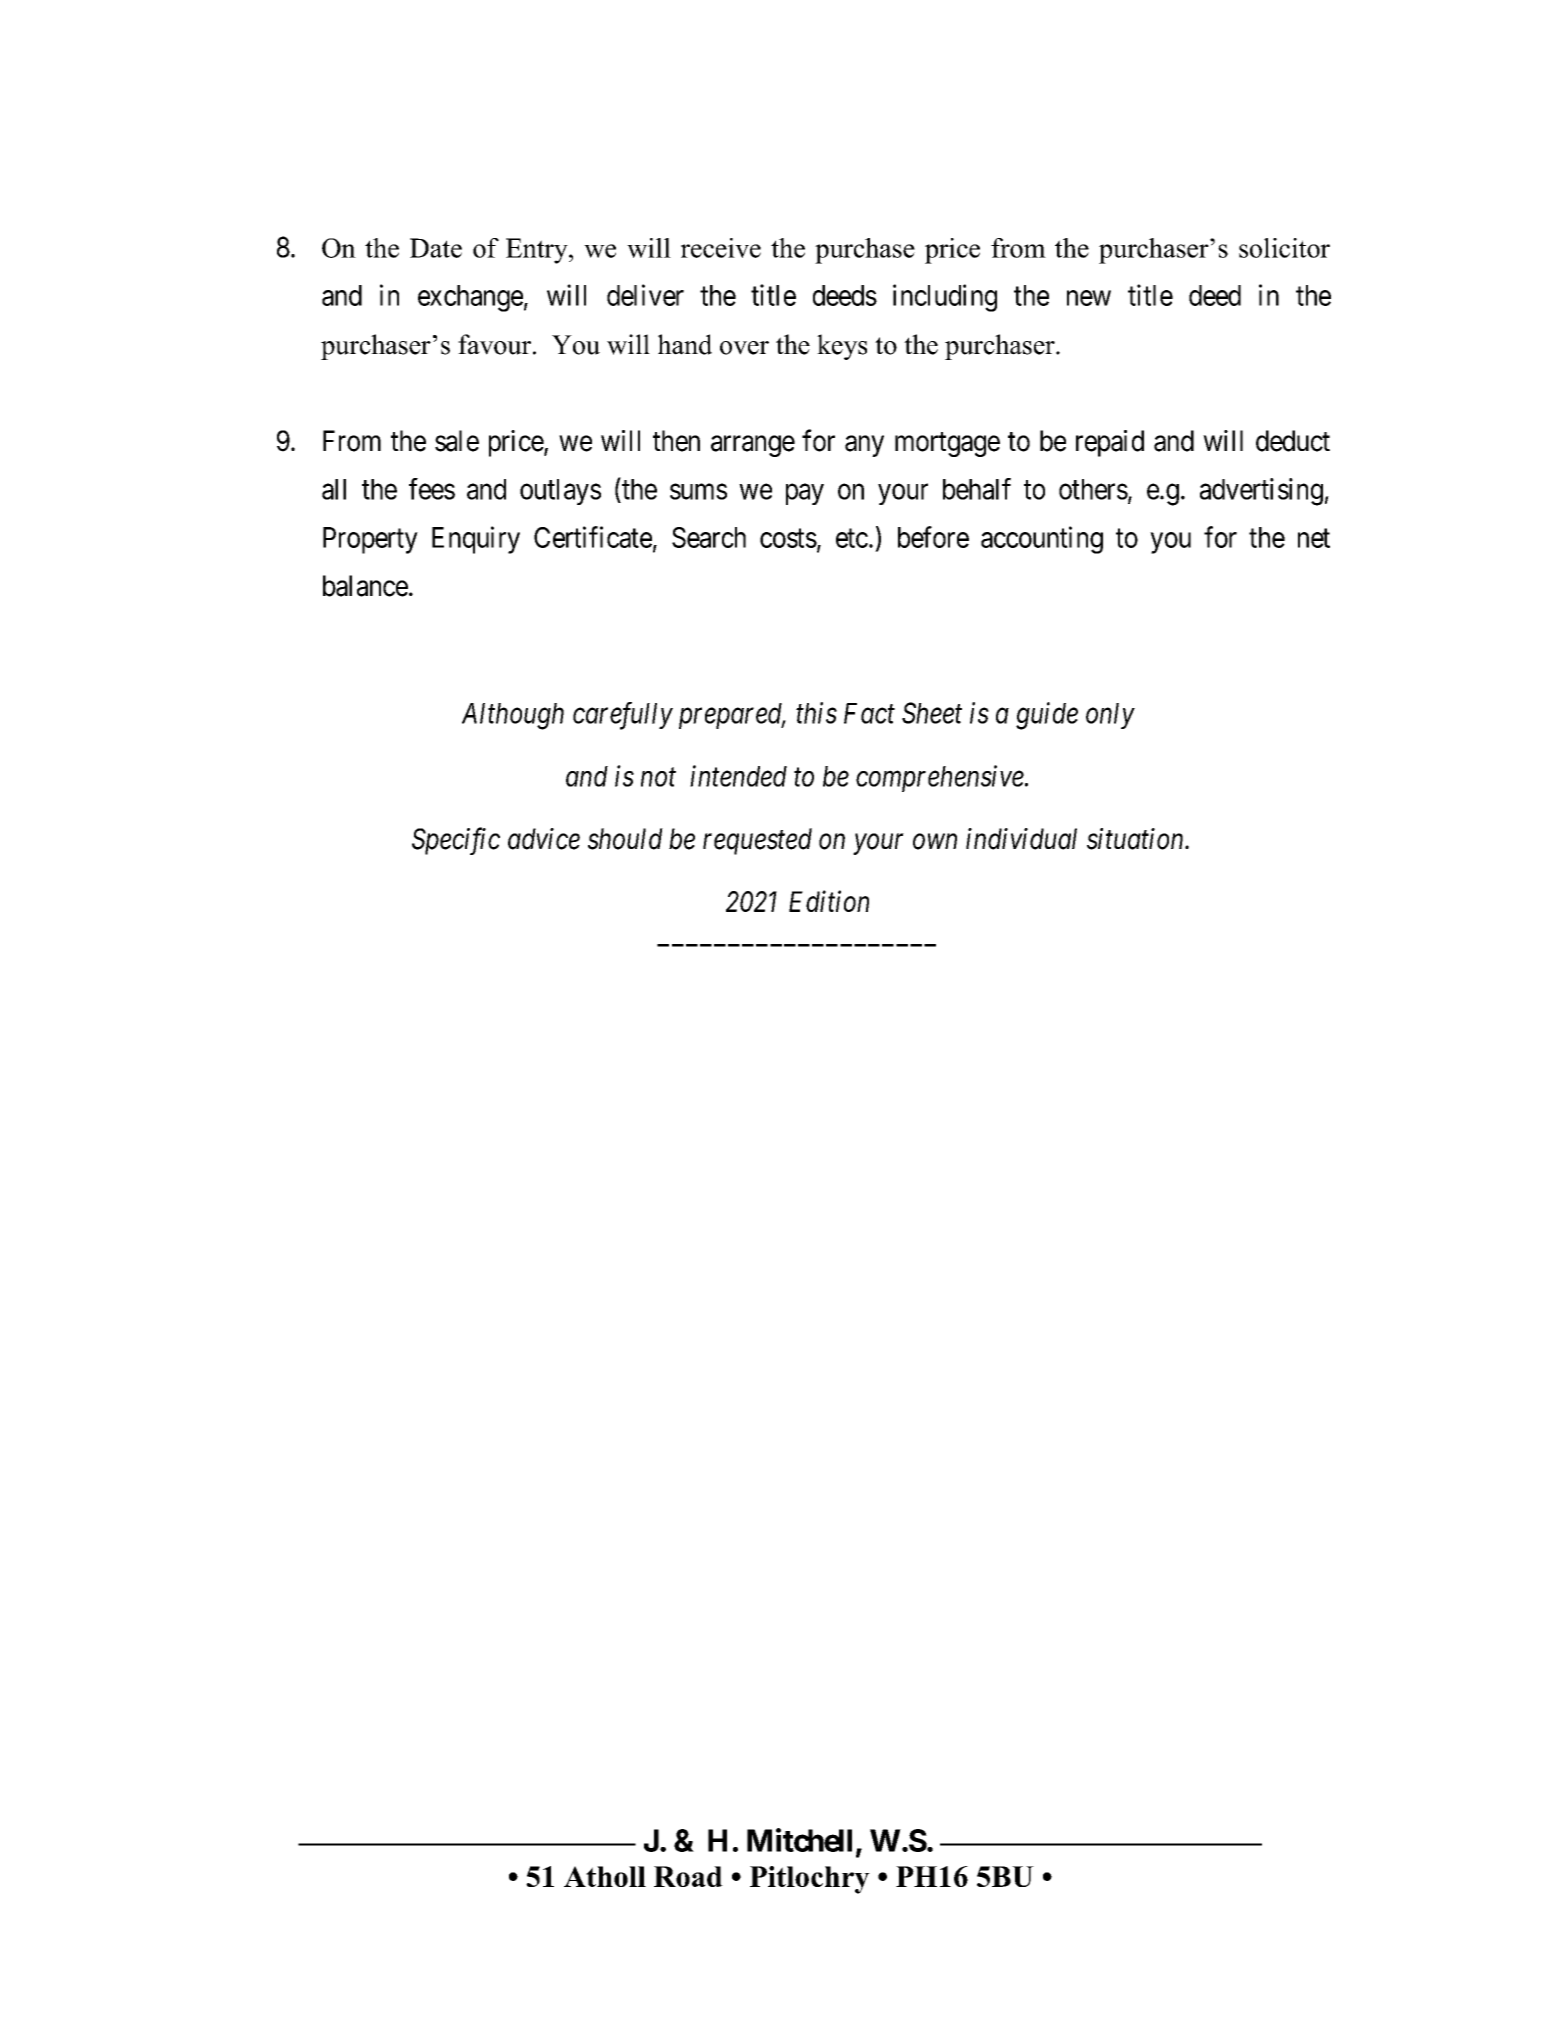 Image resolution: width=1560 pixels, height=2019 pixels. What do you see at coordinates (757, 841) in the screenshot?
I see `requested` at bounding box center [757, 841].
